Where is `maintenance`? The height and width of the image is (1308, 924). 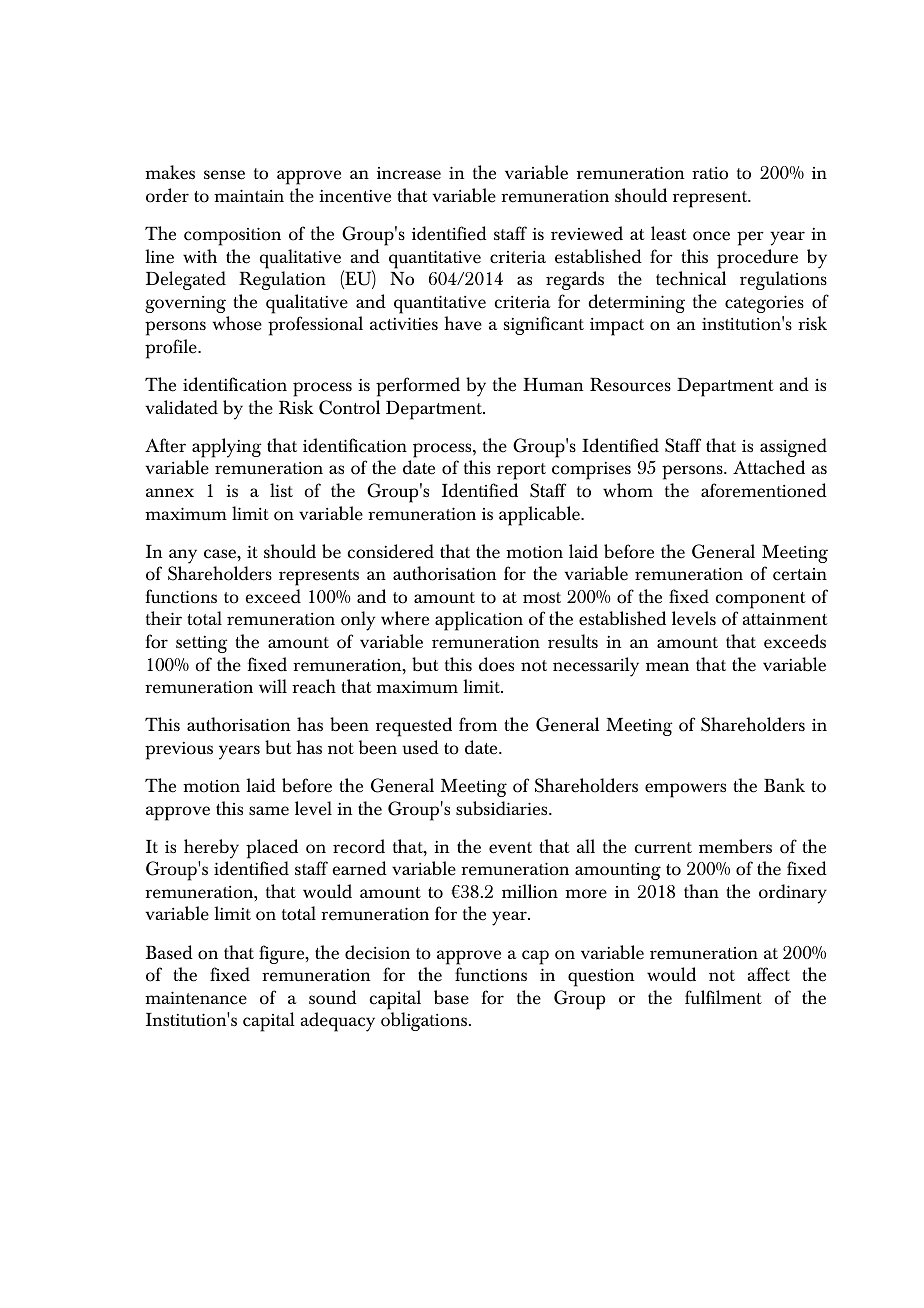
maintenance is located at coordinates (196, 998).
